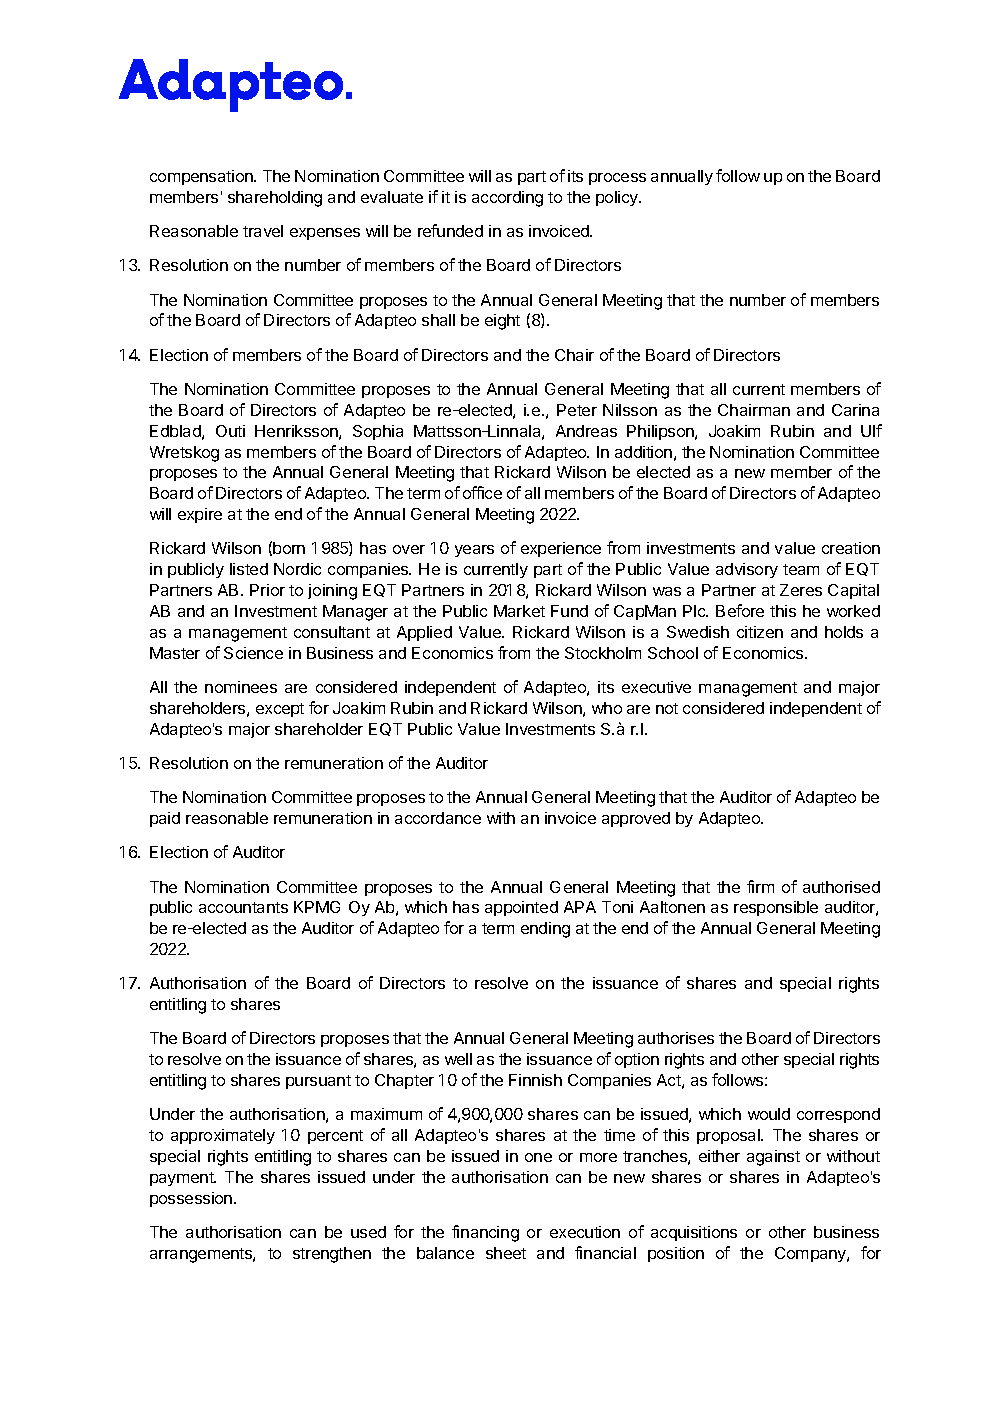 The image size is (1000, 1414). I want to click on well, so click(458, 1059).
